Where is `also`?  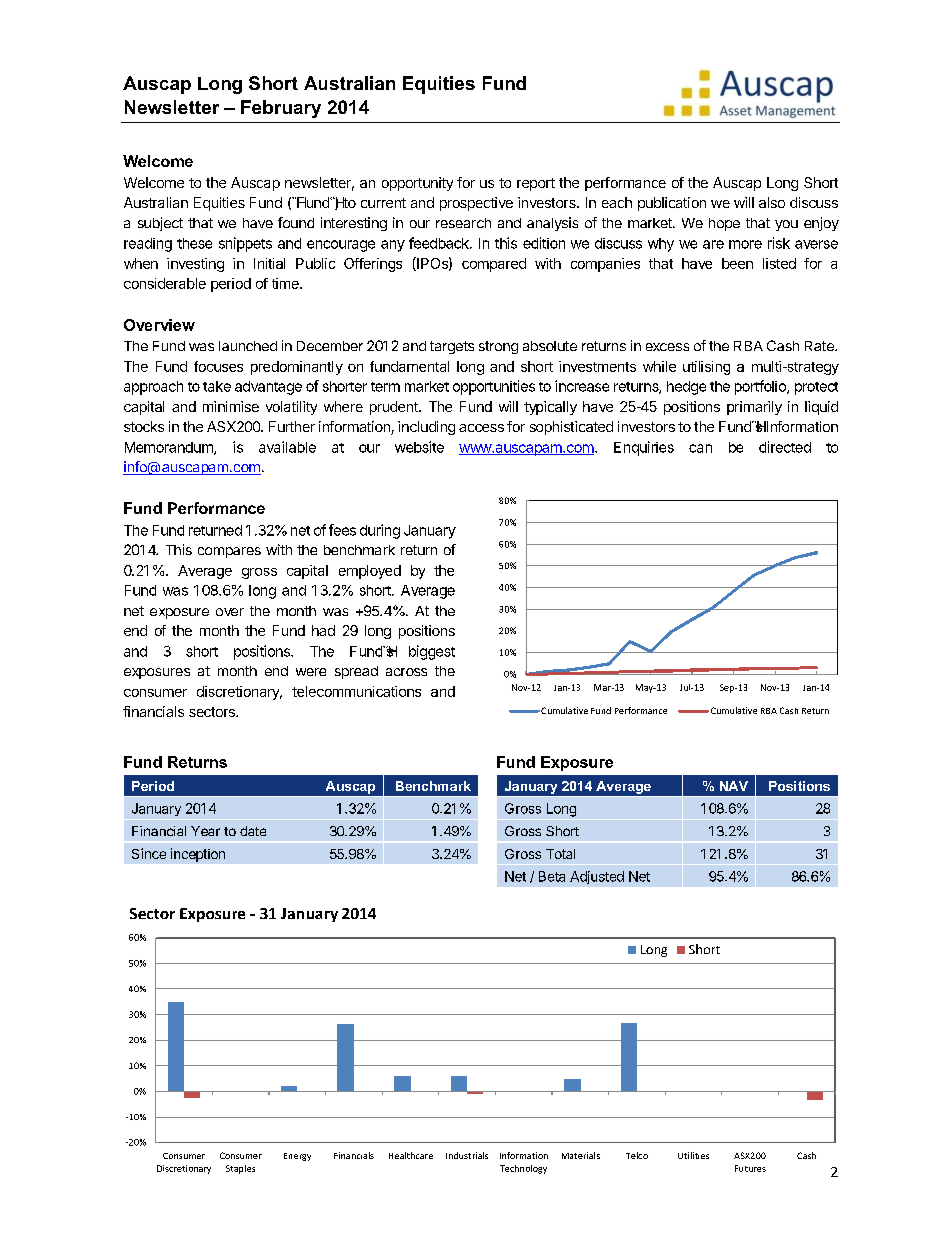 also is located at coordinates (772, 202).
